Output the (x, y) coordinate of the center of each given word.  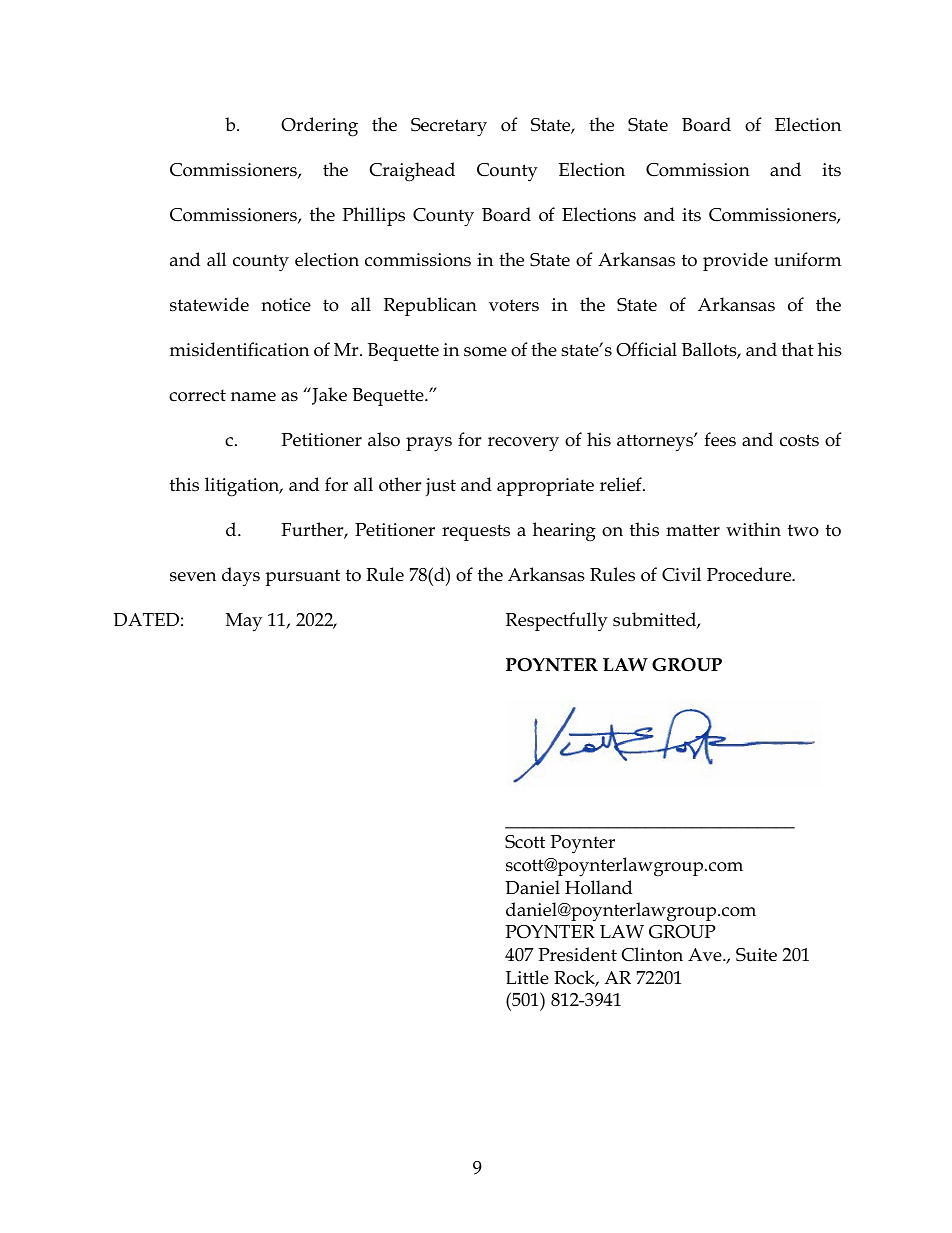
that (798, 349)
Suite (756, 955)
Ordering (319, 127)
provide (735, 261)
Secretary (449, 127)
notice (286, 305)
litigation (243, 487)
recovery (523, 444)
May (244, 622)
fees (720, 439)
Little (527, 977)
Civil (681, 574)
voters (514, 305)
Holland (598, 887)
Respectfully (557, 622)
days (241, 577)
